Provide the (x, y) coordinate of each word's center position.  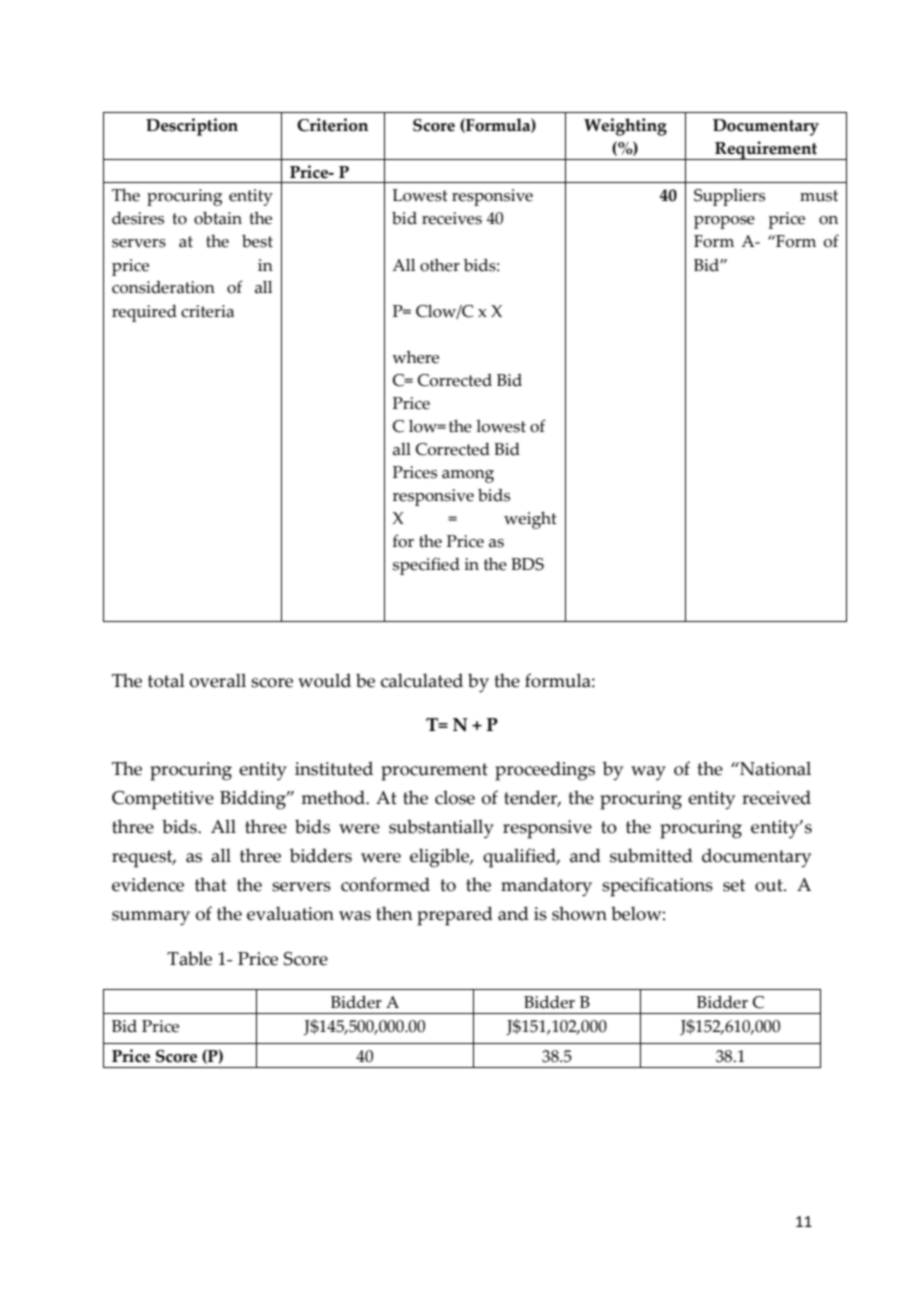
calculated (422, 680)
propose (724, 222)
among (468, 476)
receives (452, 218)
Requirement (766, 150)
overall (218, 680)
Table (189, 958)
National (774, 768)
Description (192, 127)
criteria (207, 311)
